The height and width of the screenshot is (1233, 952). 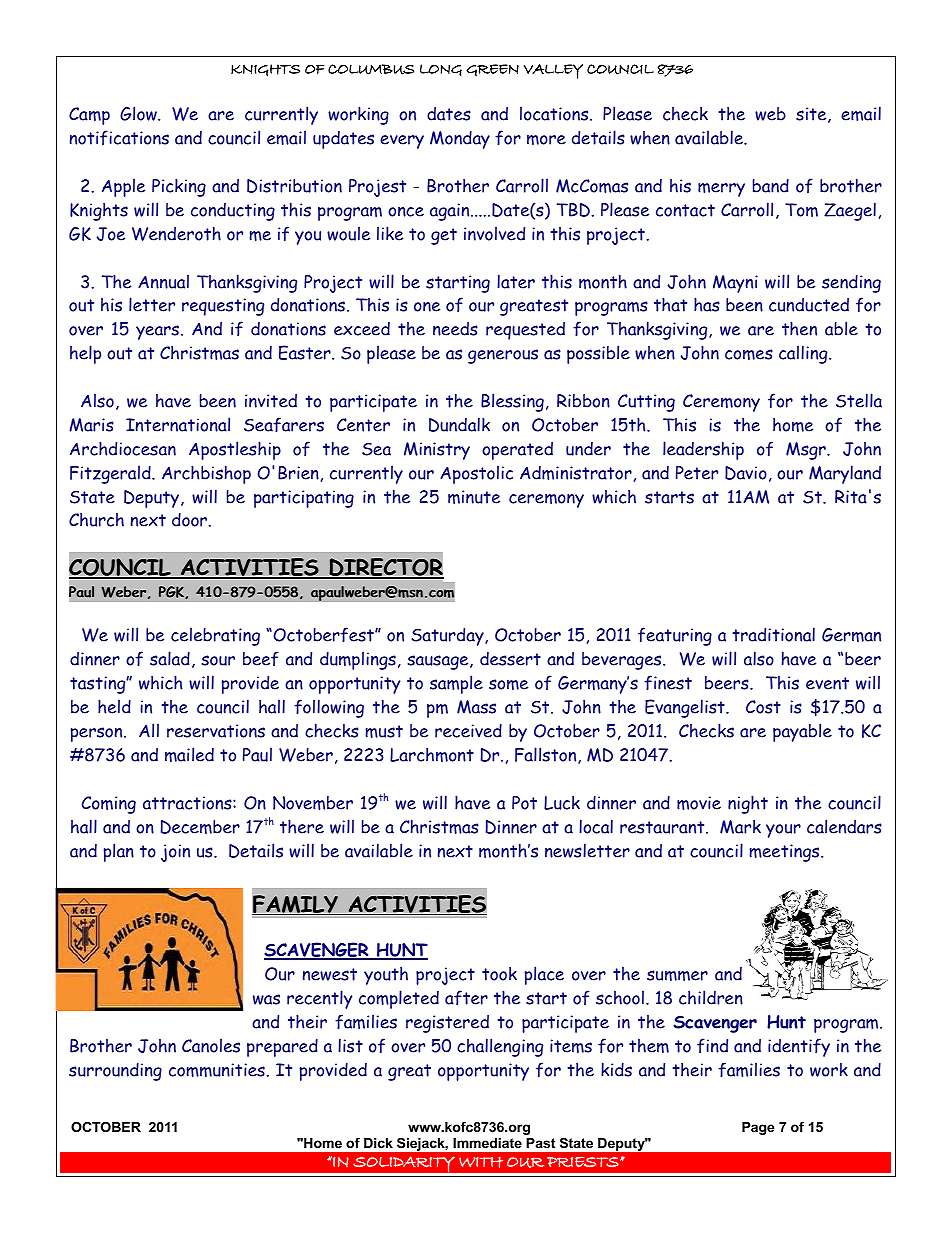 I want to click on celebrating, so click(x=215, y=636).
